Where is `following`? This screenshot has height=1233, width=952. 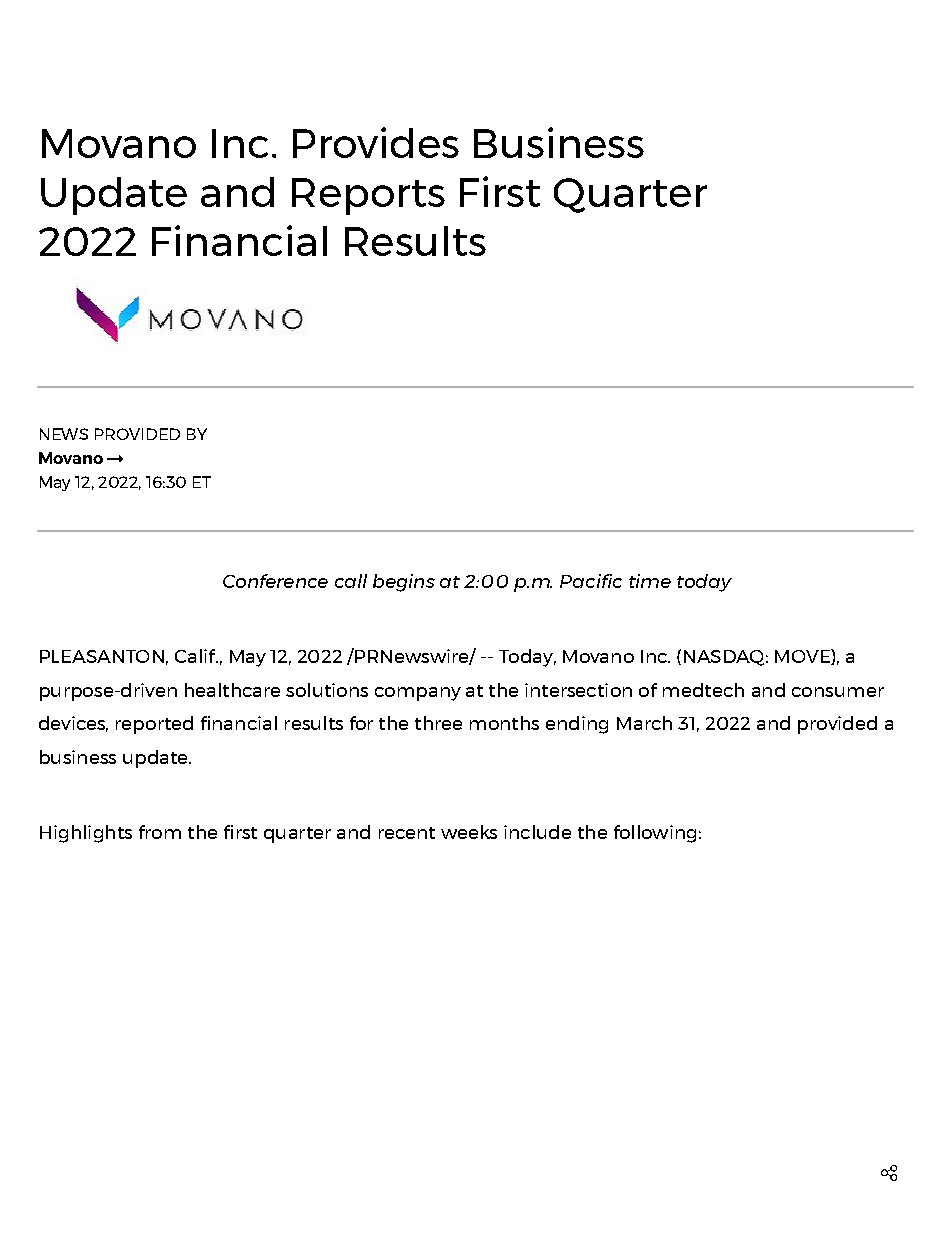
following is located at coordinates (655, 834).
